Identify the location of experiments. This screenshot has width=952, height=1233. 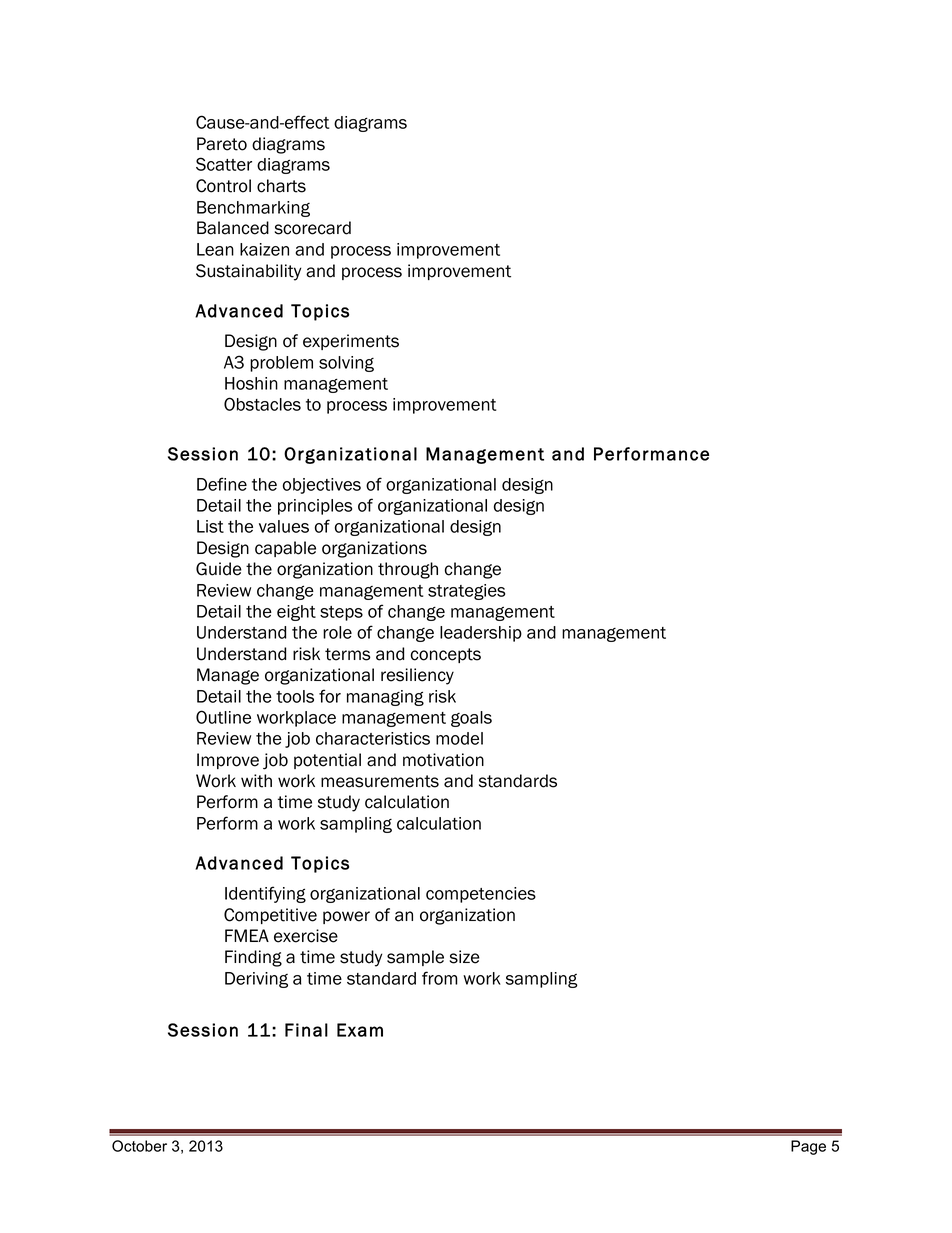
(351, 342).
